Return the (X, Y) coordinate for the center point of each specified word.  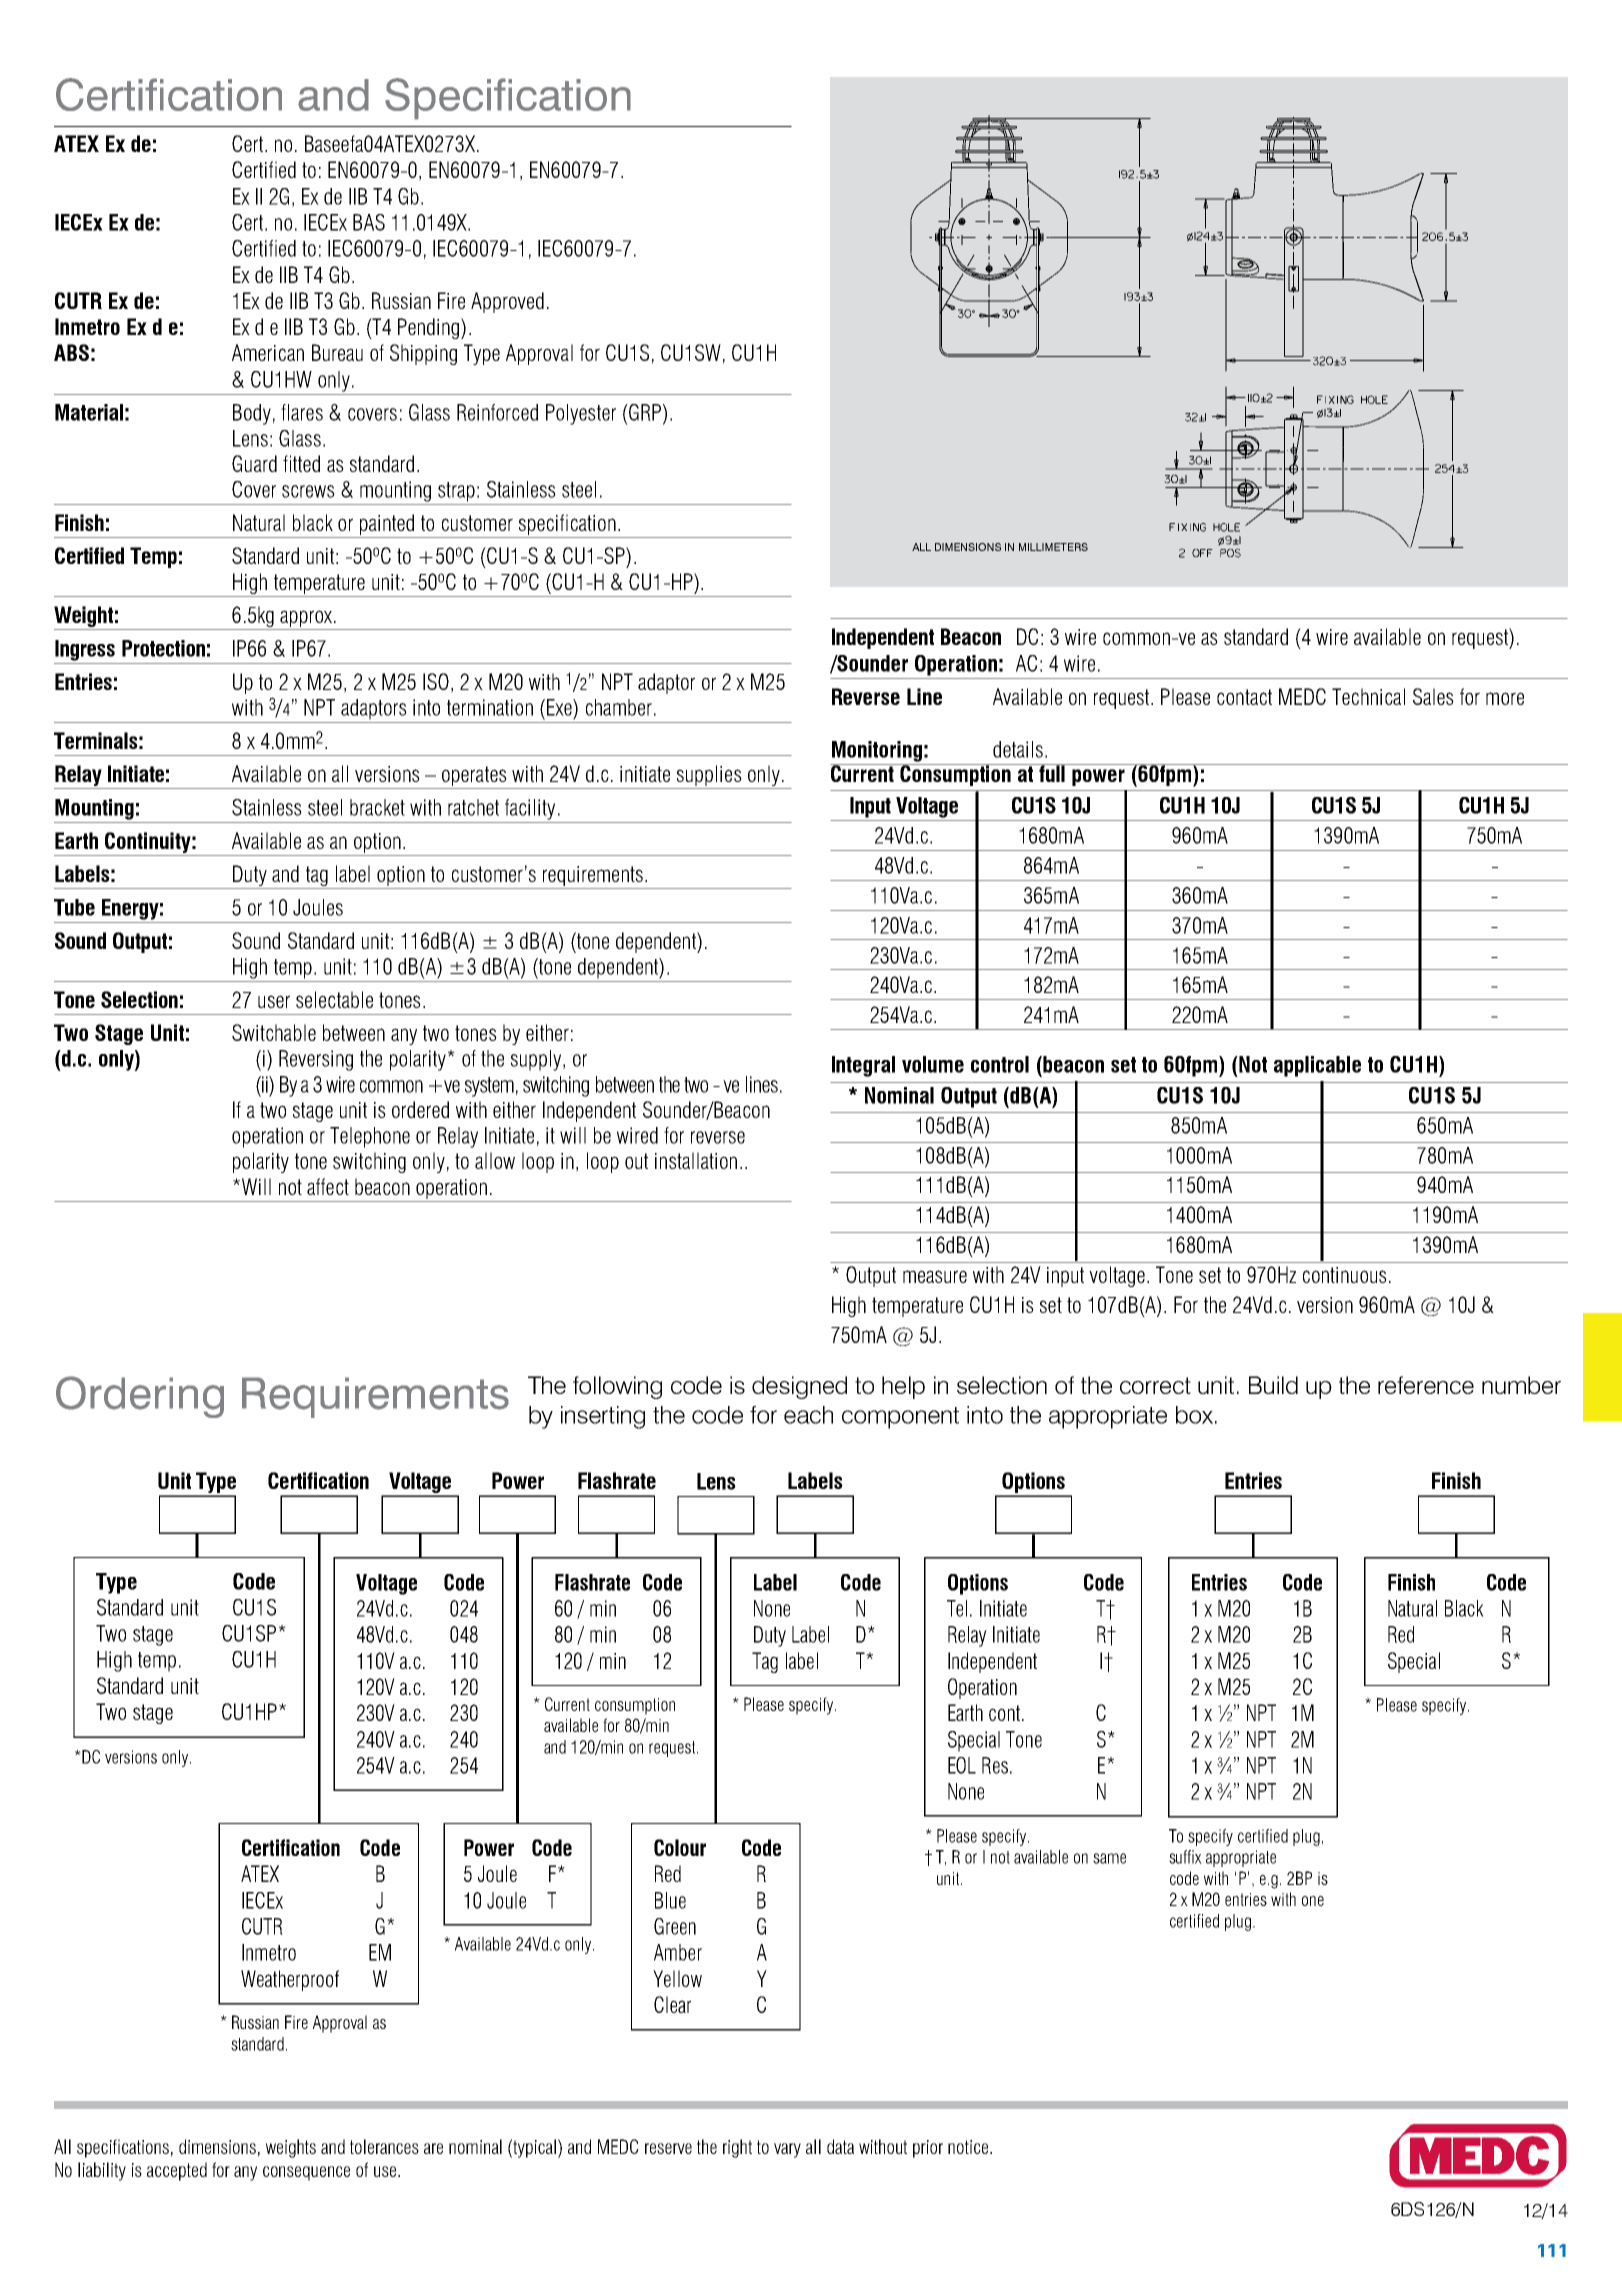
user (274, 1001)
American (268, 352)
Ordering (140, 1397)
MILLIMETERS (1053, 547)
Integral (863, 1066)
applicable (1317, 1066)
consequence (306, 2173)
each (808, 1415)
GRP (645, 413)
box (1194, 1415)
